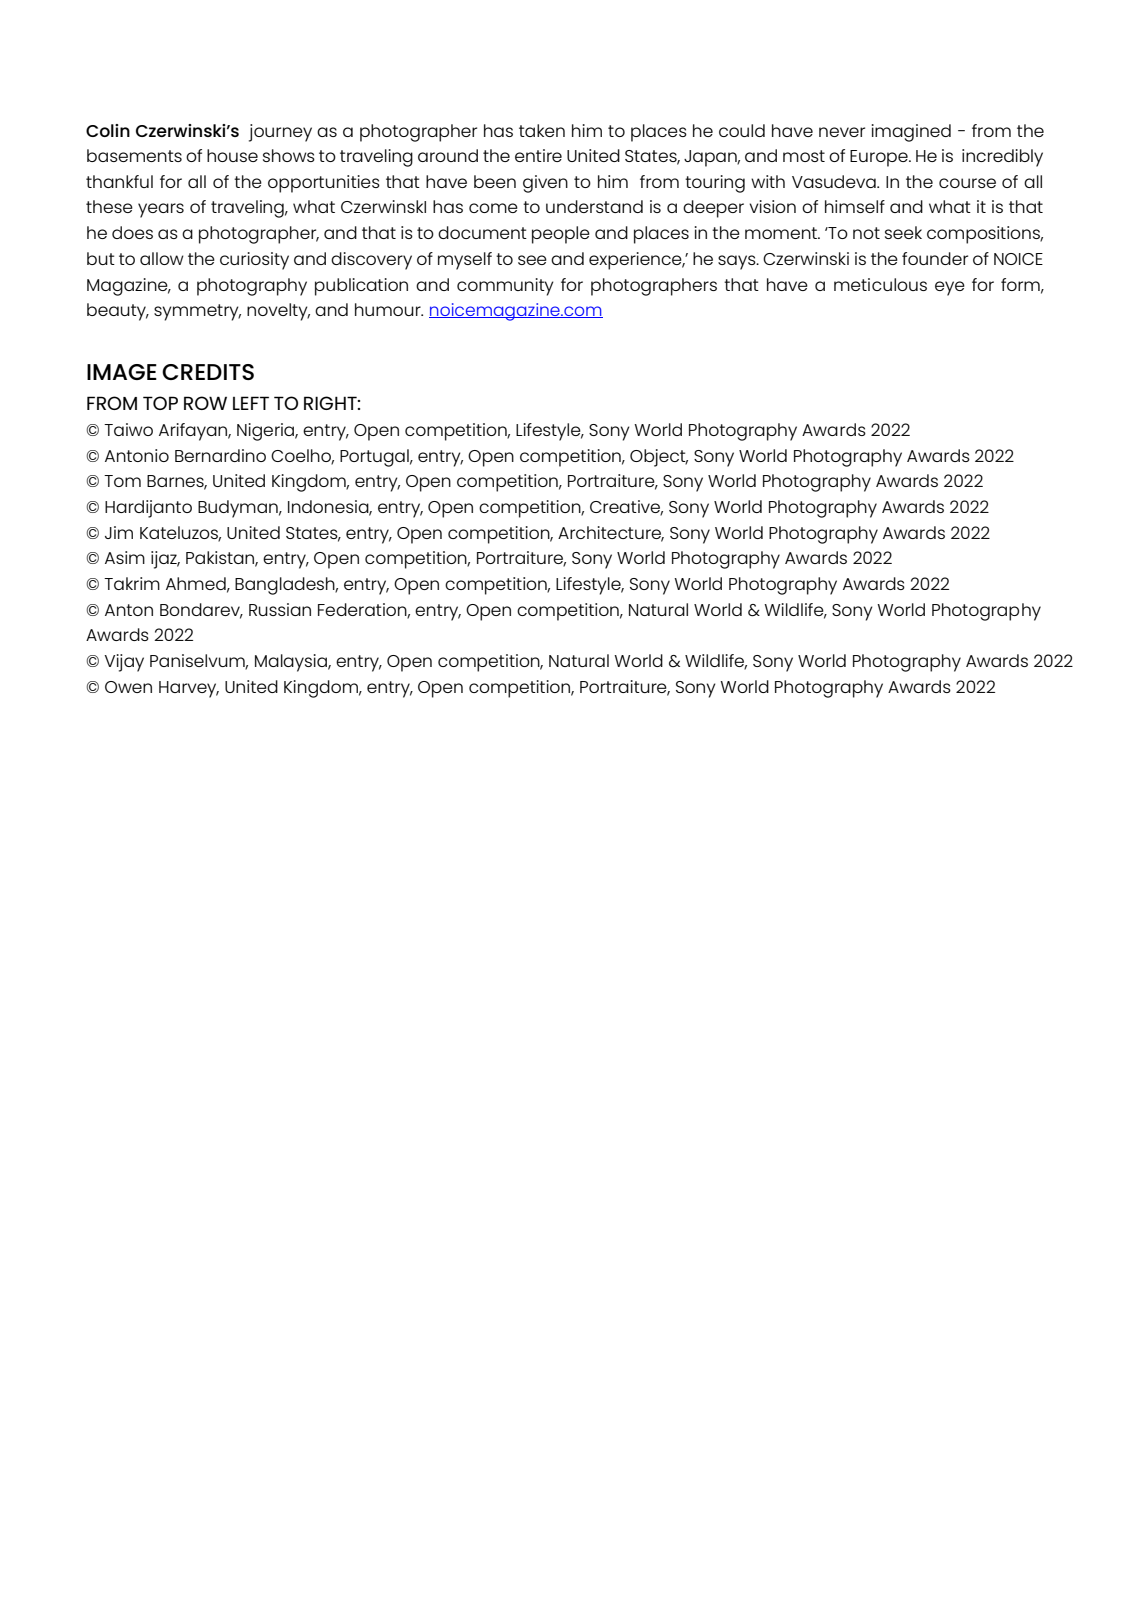  I want to click on humour, so click(389, 309).
